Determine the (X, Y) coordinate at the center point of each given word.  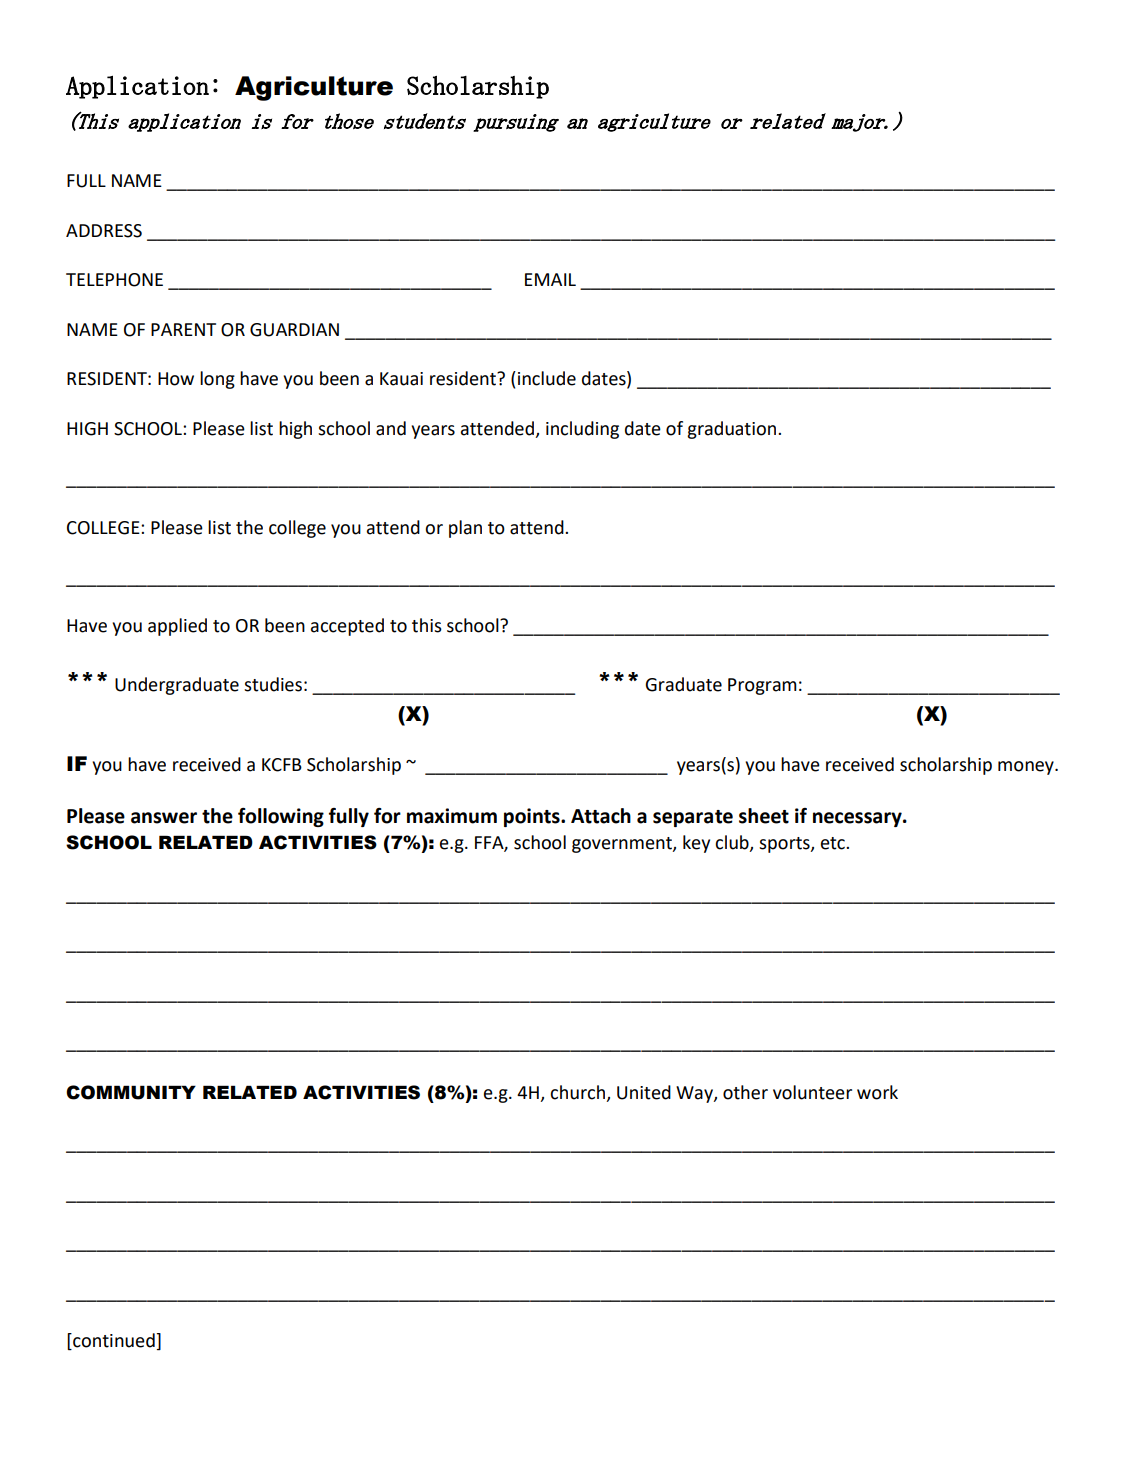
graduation (733, 430)
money (1027, 768)
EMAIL (550, 279)
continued (114, 1341)
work (877, 1092)
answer (164, 818)
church (579, 1093)
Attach (601, 816)
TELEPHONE (114, 280)
